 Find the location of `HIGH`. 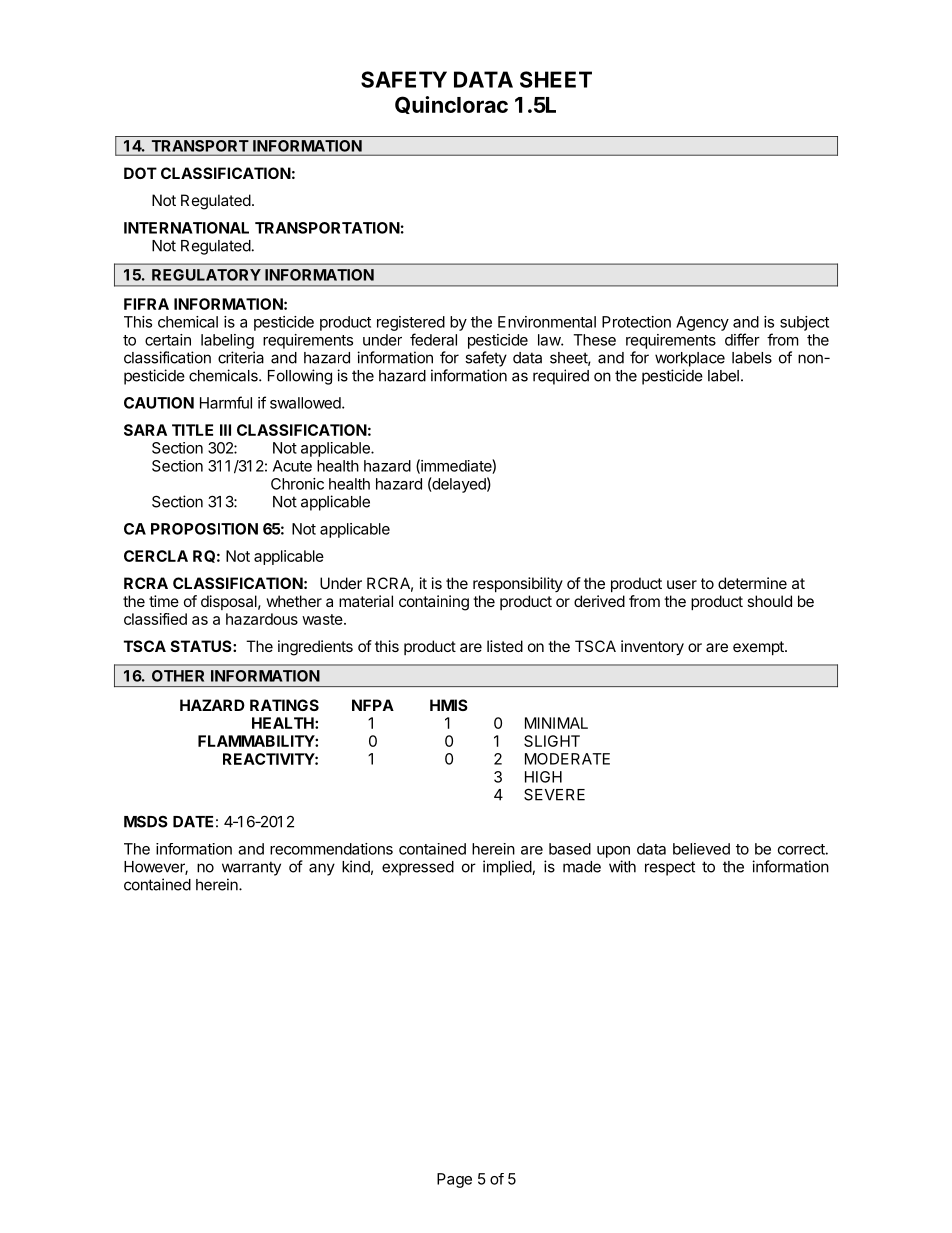

HIGH is located at coordinates (543, 777).
